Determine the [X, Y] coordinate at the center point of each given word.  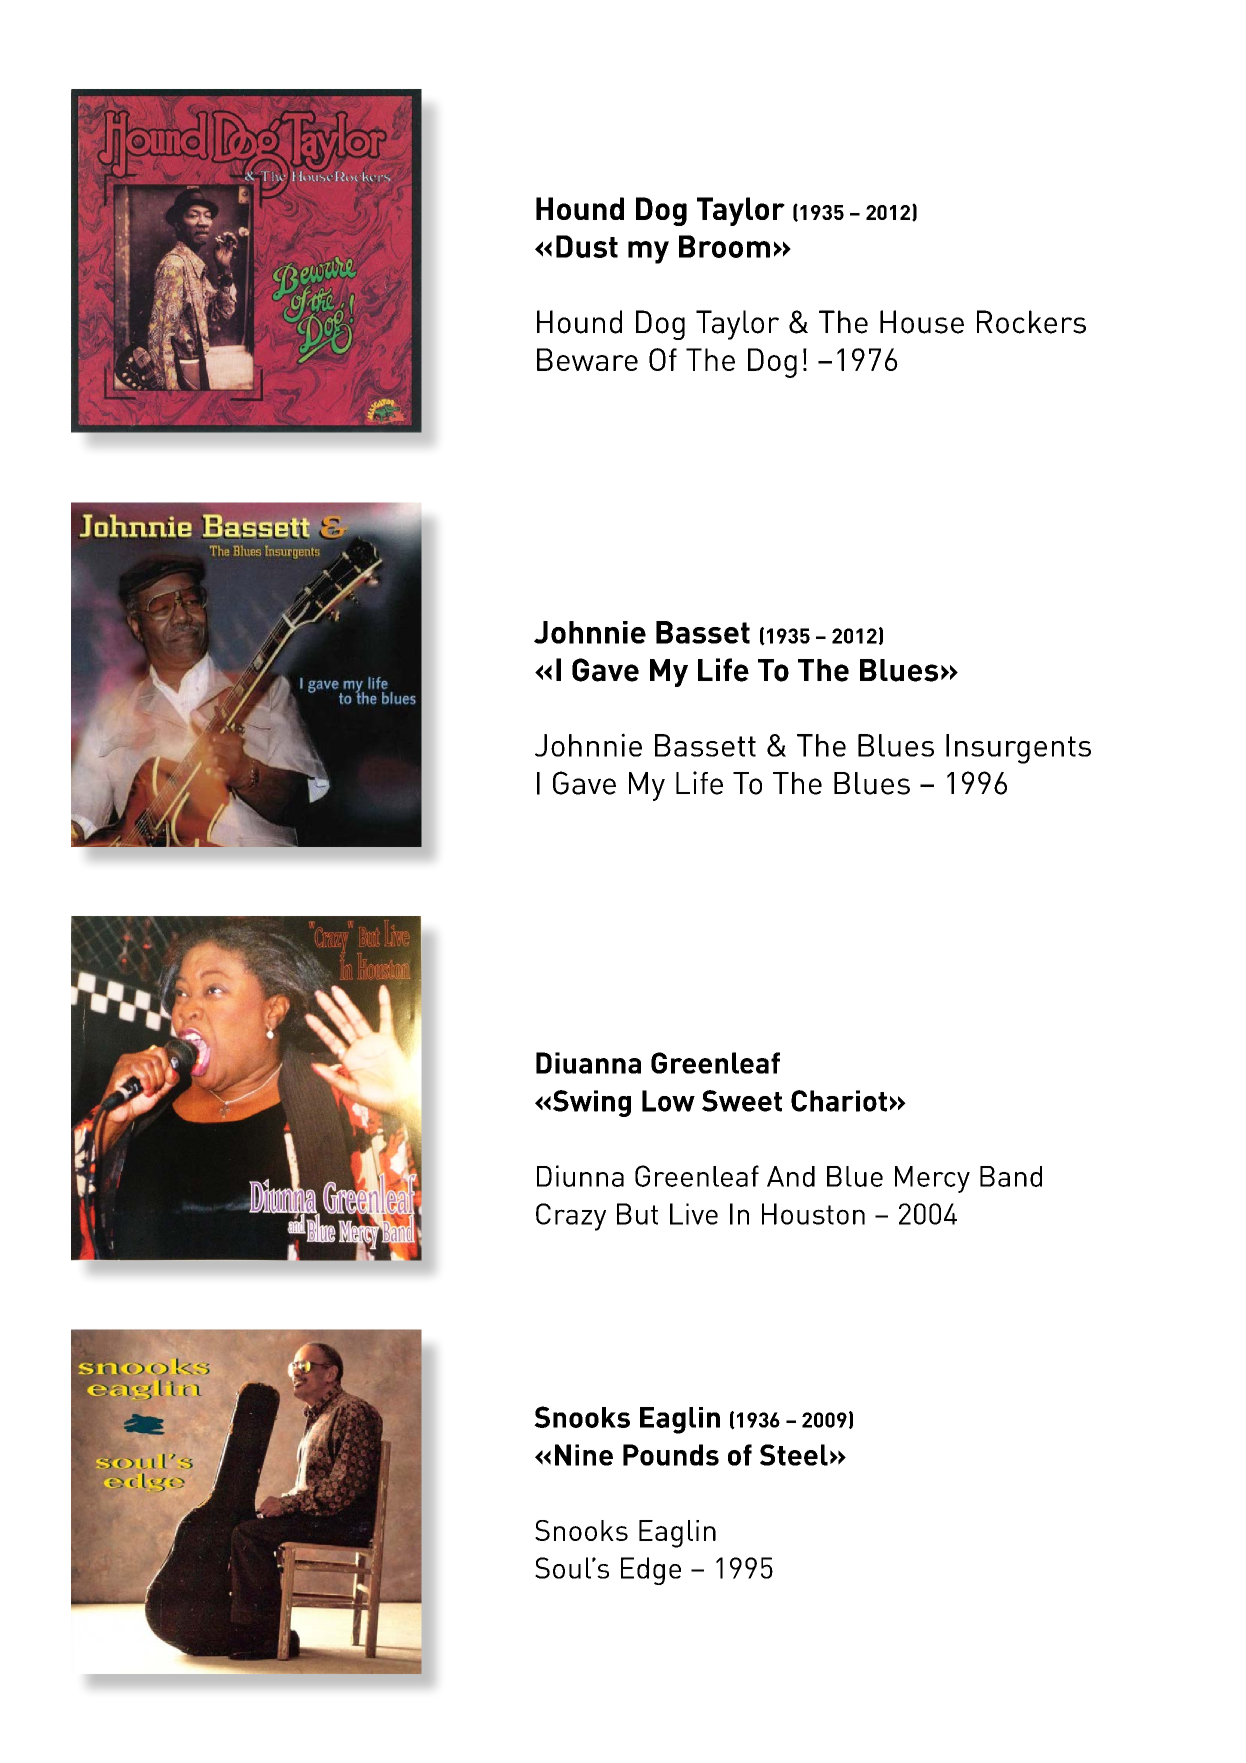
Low [668, 1101]
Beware [587, 359]
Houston [813, 1214]
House [922, 322]
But [637, 1214]
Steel [794, 1455]
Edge [651, 1571]
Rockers [1031, 322]
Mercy [932, 1179]
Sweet [742, 1101]
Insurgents [1018, 749]
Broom [724, 246]
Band [1011, 1176]
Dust [587, 246]
